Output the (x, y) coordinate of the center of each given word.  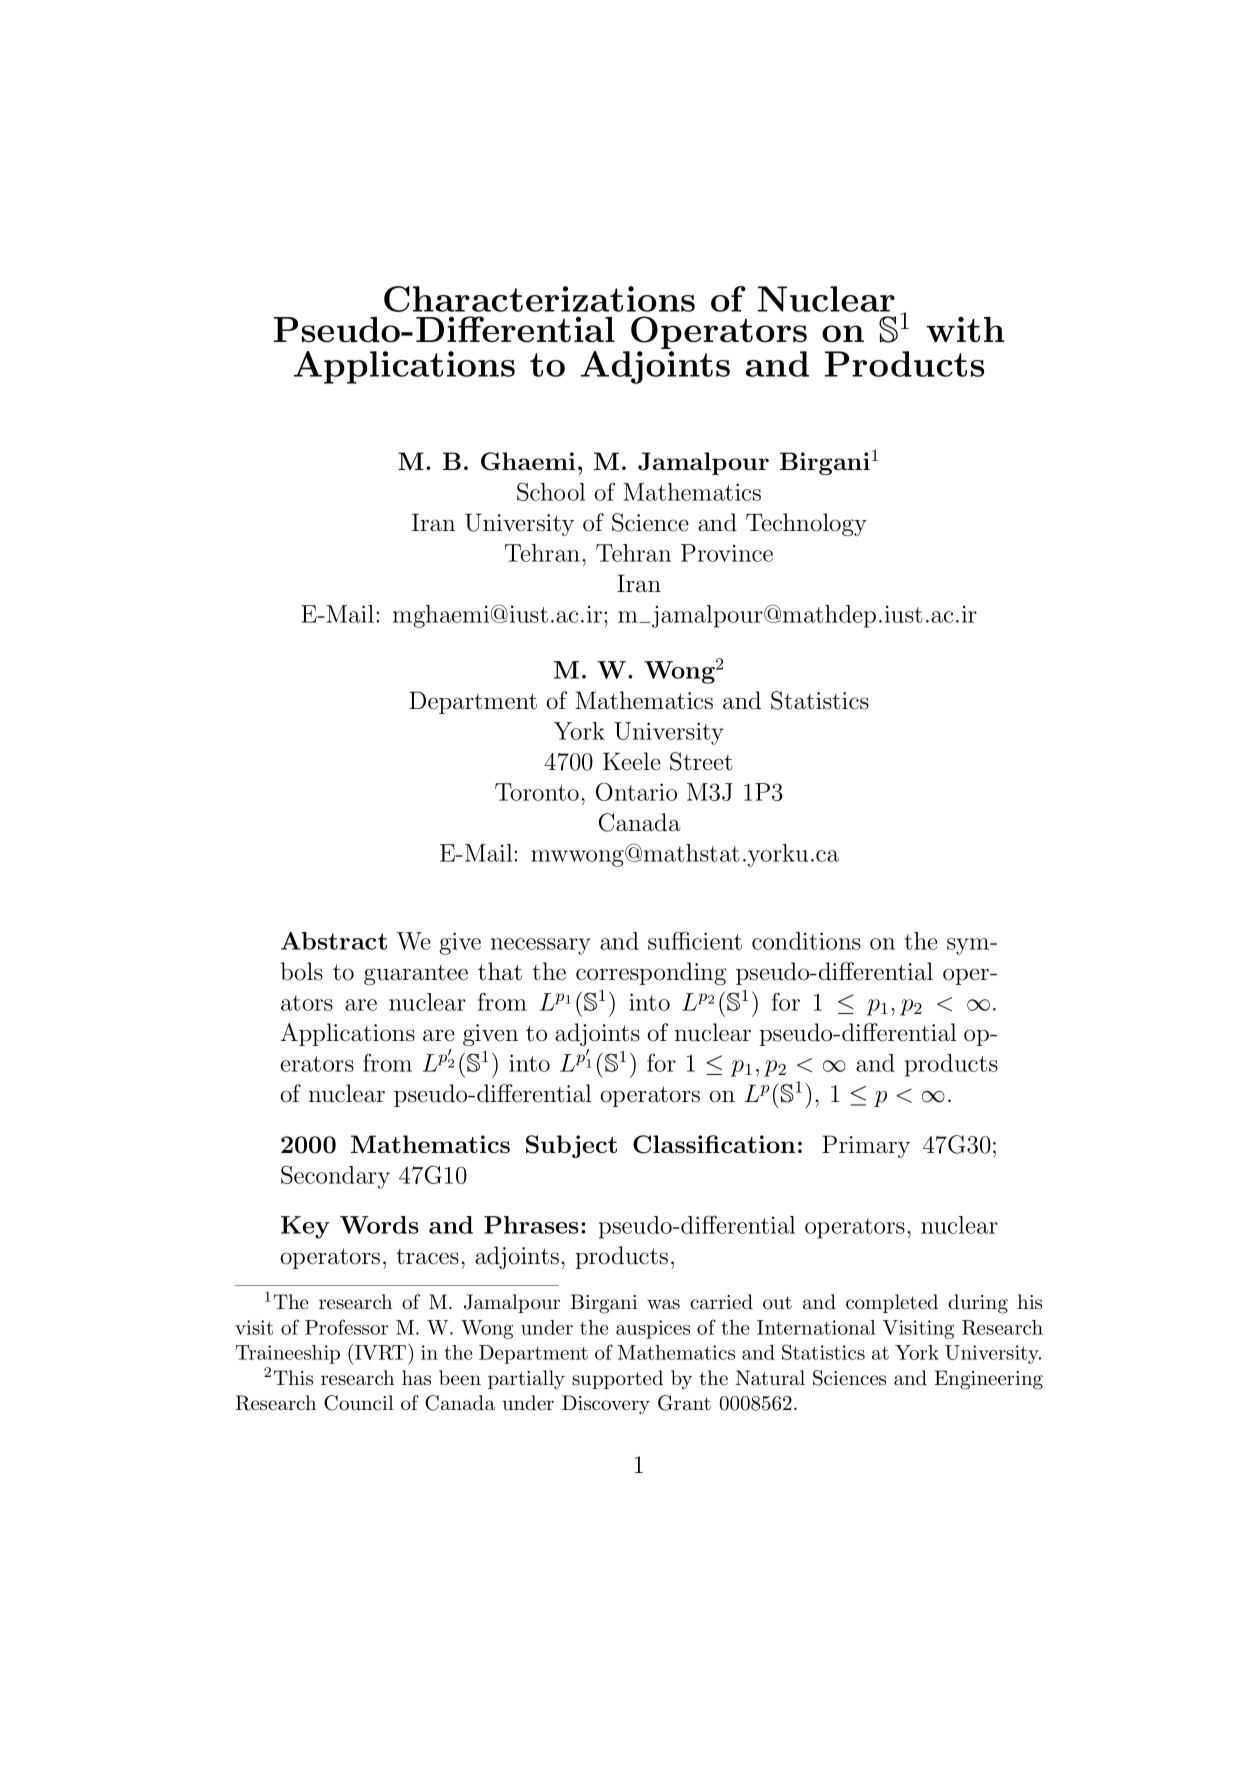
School (551, 491)
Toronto (537, 792)
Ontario (636, 791)
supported (617, 1379)
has (416, 1378)
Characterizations (539, 299)
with (966, 329)
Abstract (334, 941)
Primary (866, 1146)
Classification (714, 1144)
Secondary (335, 1177)
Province (727, 553)
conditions (806, 941)
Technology (806, 524)
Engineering (988, 1380)
